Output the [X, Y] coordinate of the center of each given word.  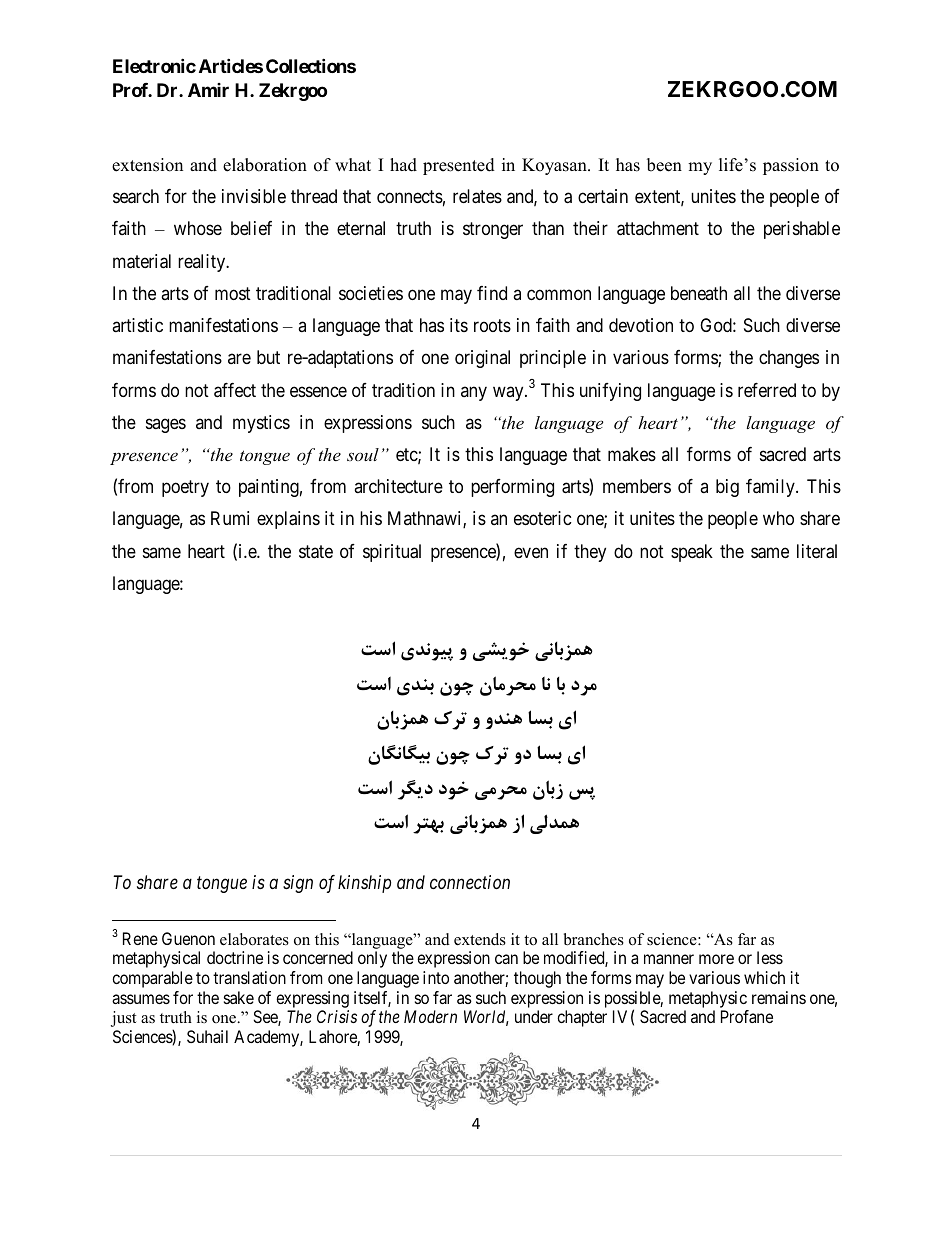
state [316, 552]
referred [767, 390]
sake [239, 997]
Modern [430, 1016]
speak [692, 553]
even [531, 552]
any [474, 393]
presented [459, 166]
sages [166, 425]
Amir [208, 90]
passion [791, 166]
